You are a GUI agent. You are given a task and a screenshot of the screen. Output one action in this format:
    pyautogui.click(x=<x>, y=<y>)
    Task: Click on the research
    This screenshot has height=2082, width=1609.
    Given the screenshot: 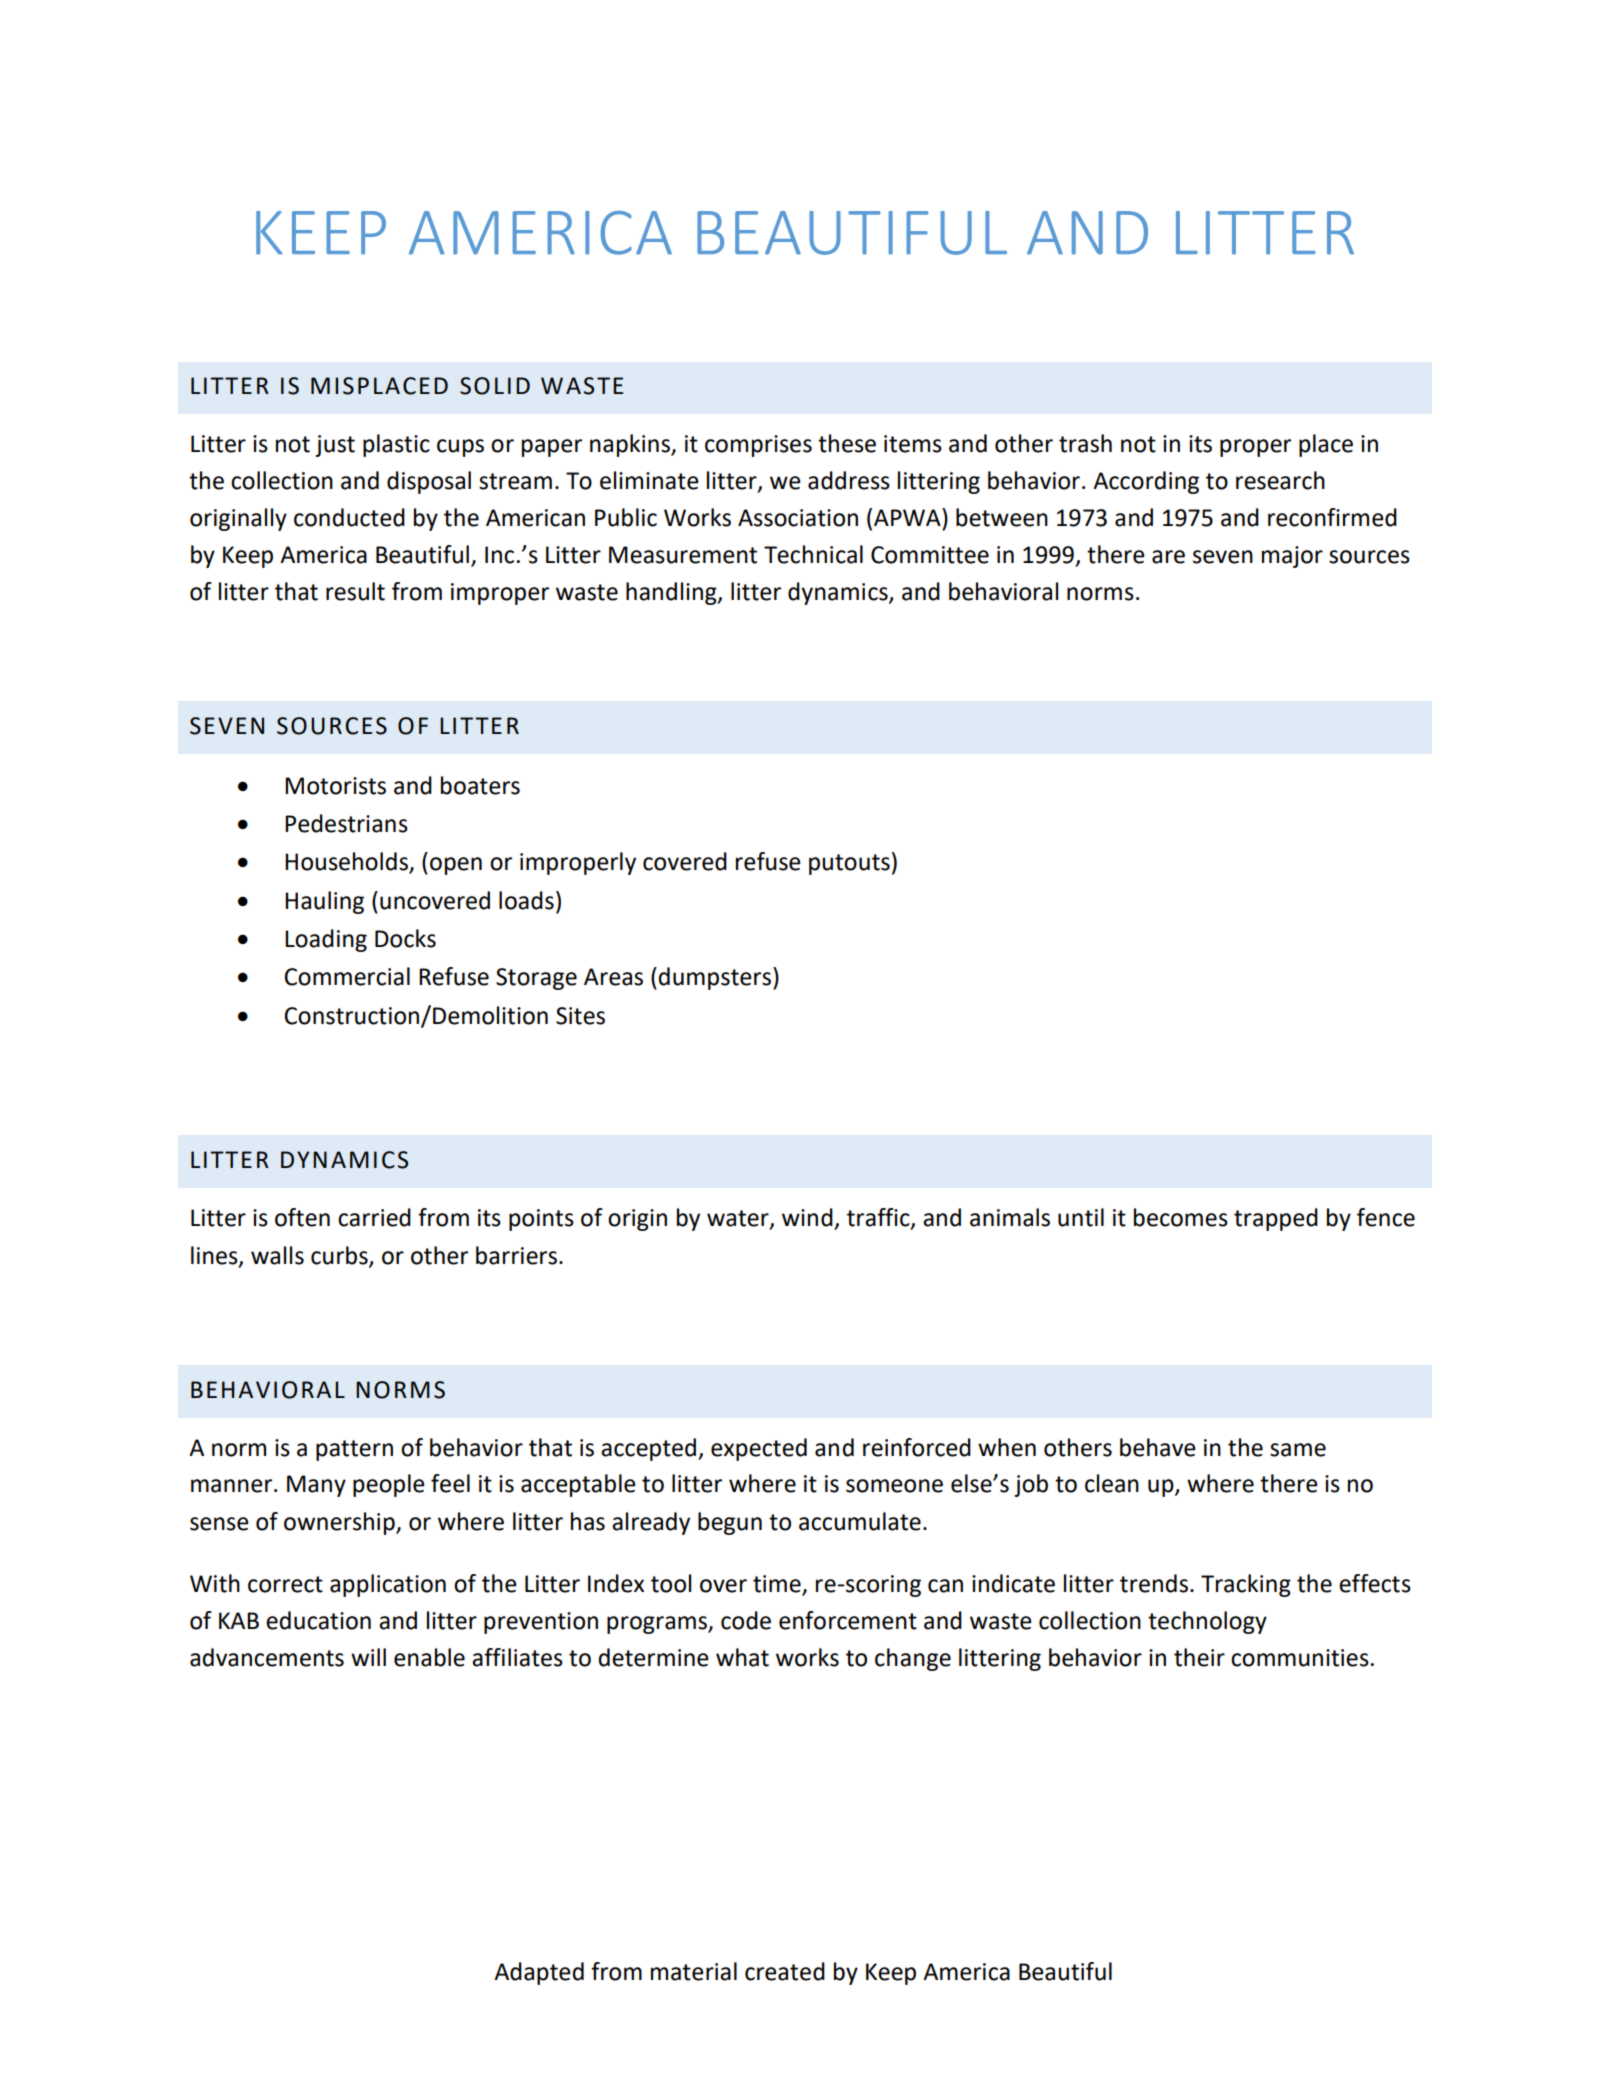 What is the action you would take?
    pyautogui.click(x=1280, y=480)
